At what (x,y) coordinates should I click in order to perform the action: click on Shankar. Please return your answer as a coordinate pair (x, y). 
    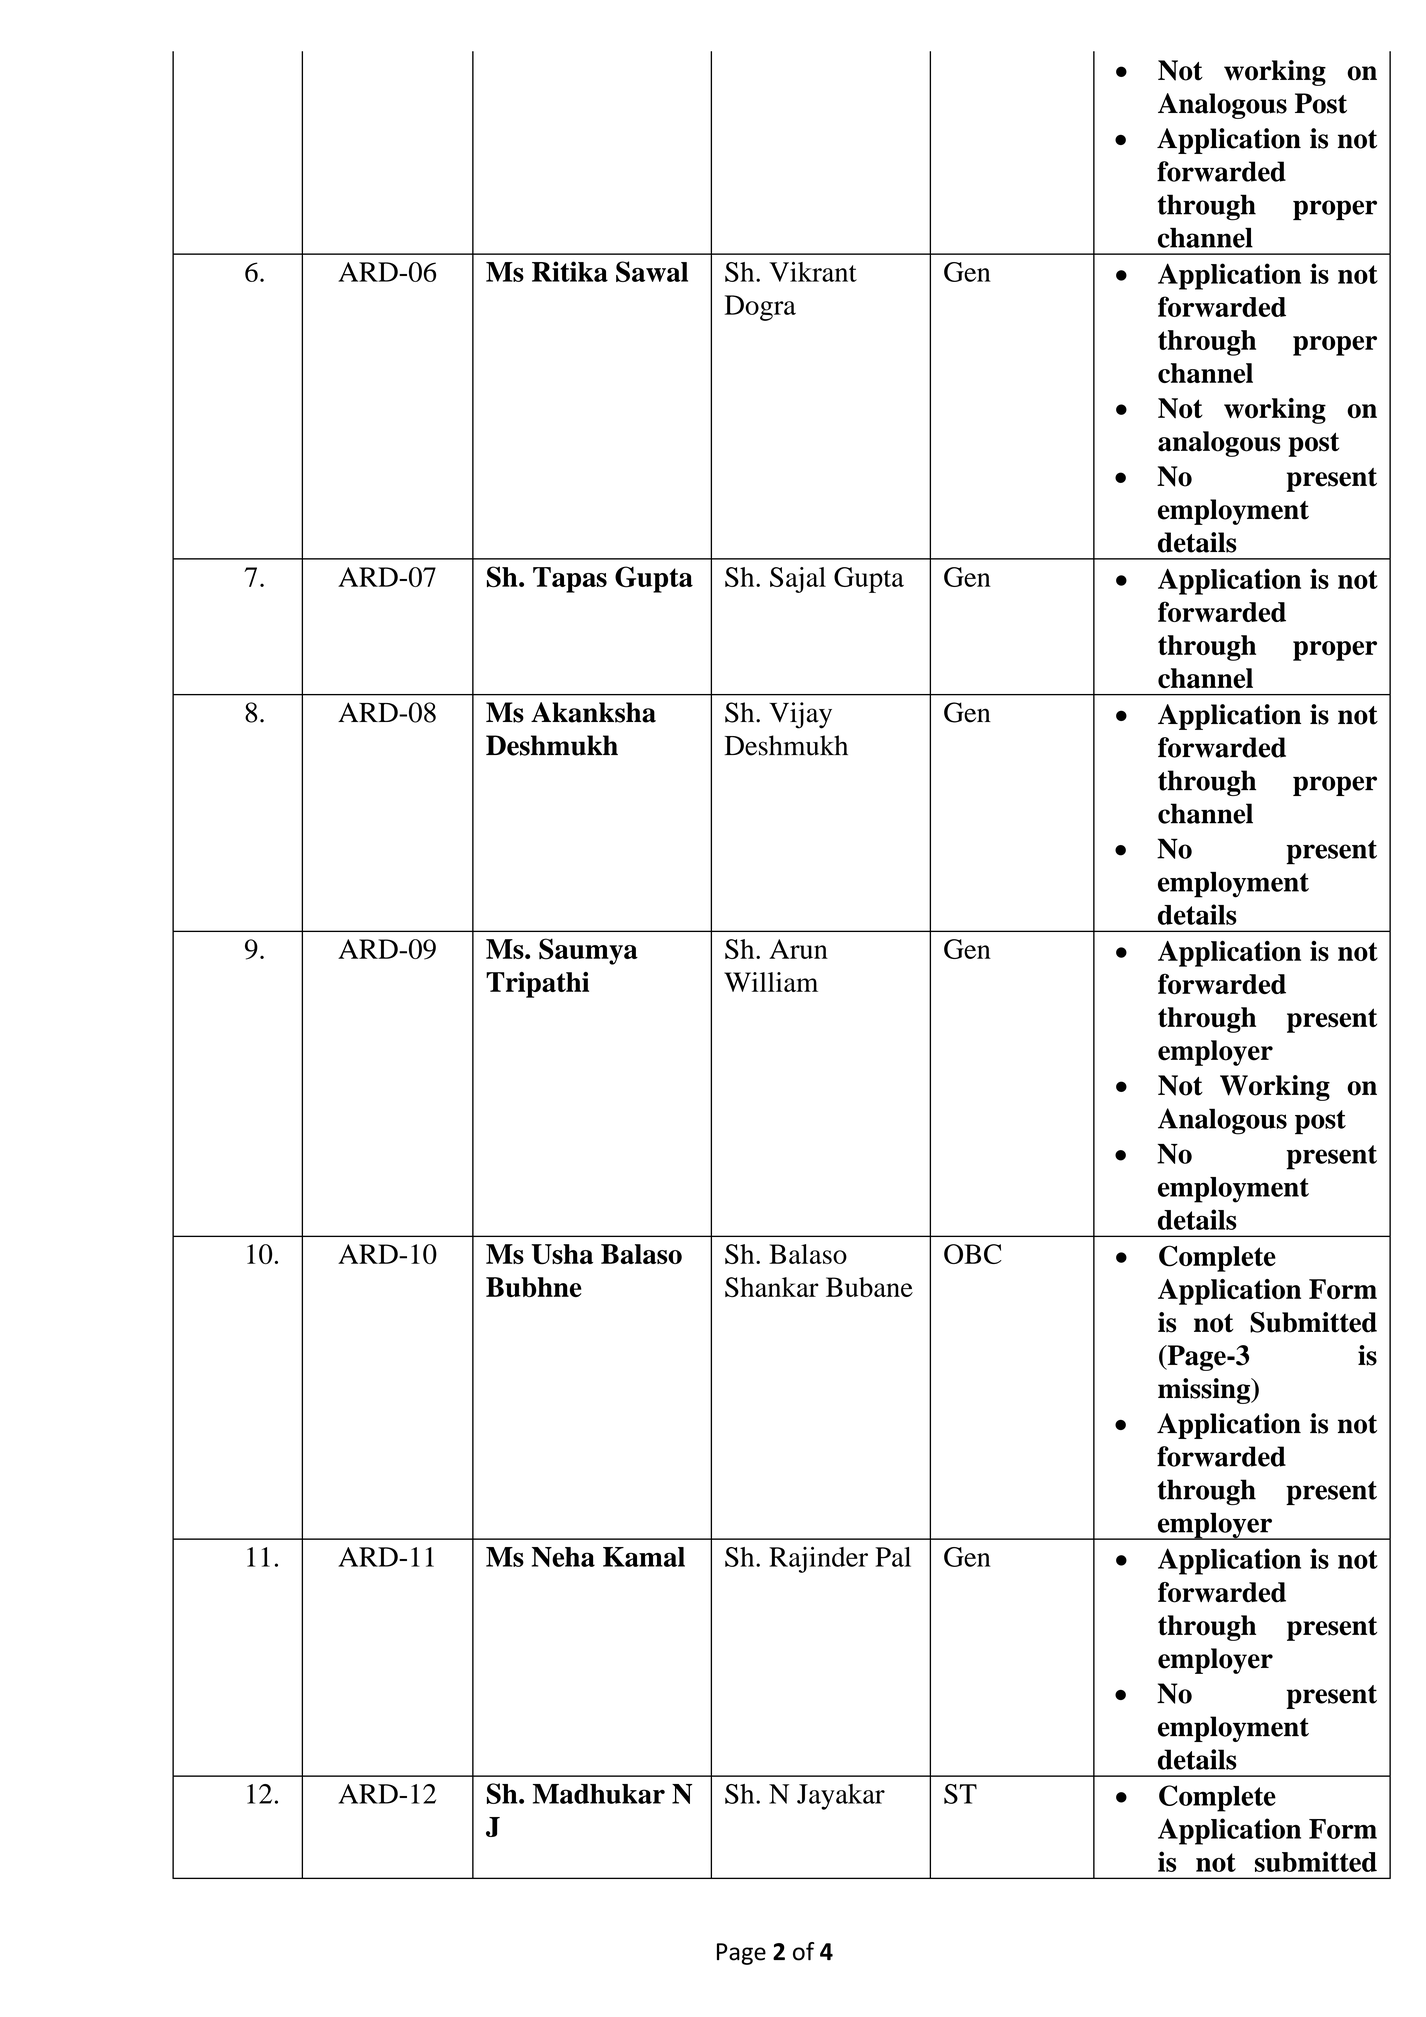
    Looking at the image, I should click on (772, 1287).
